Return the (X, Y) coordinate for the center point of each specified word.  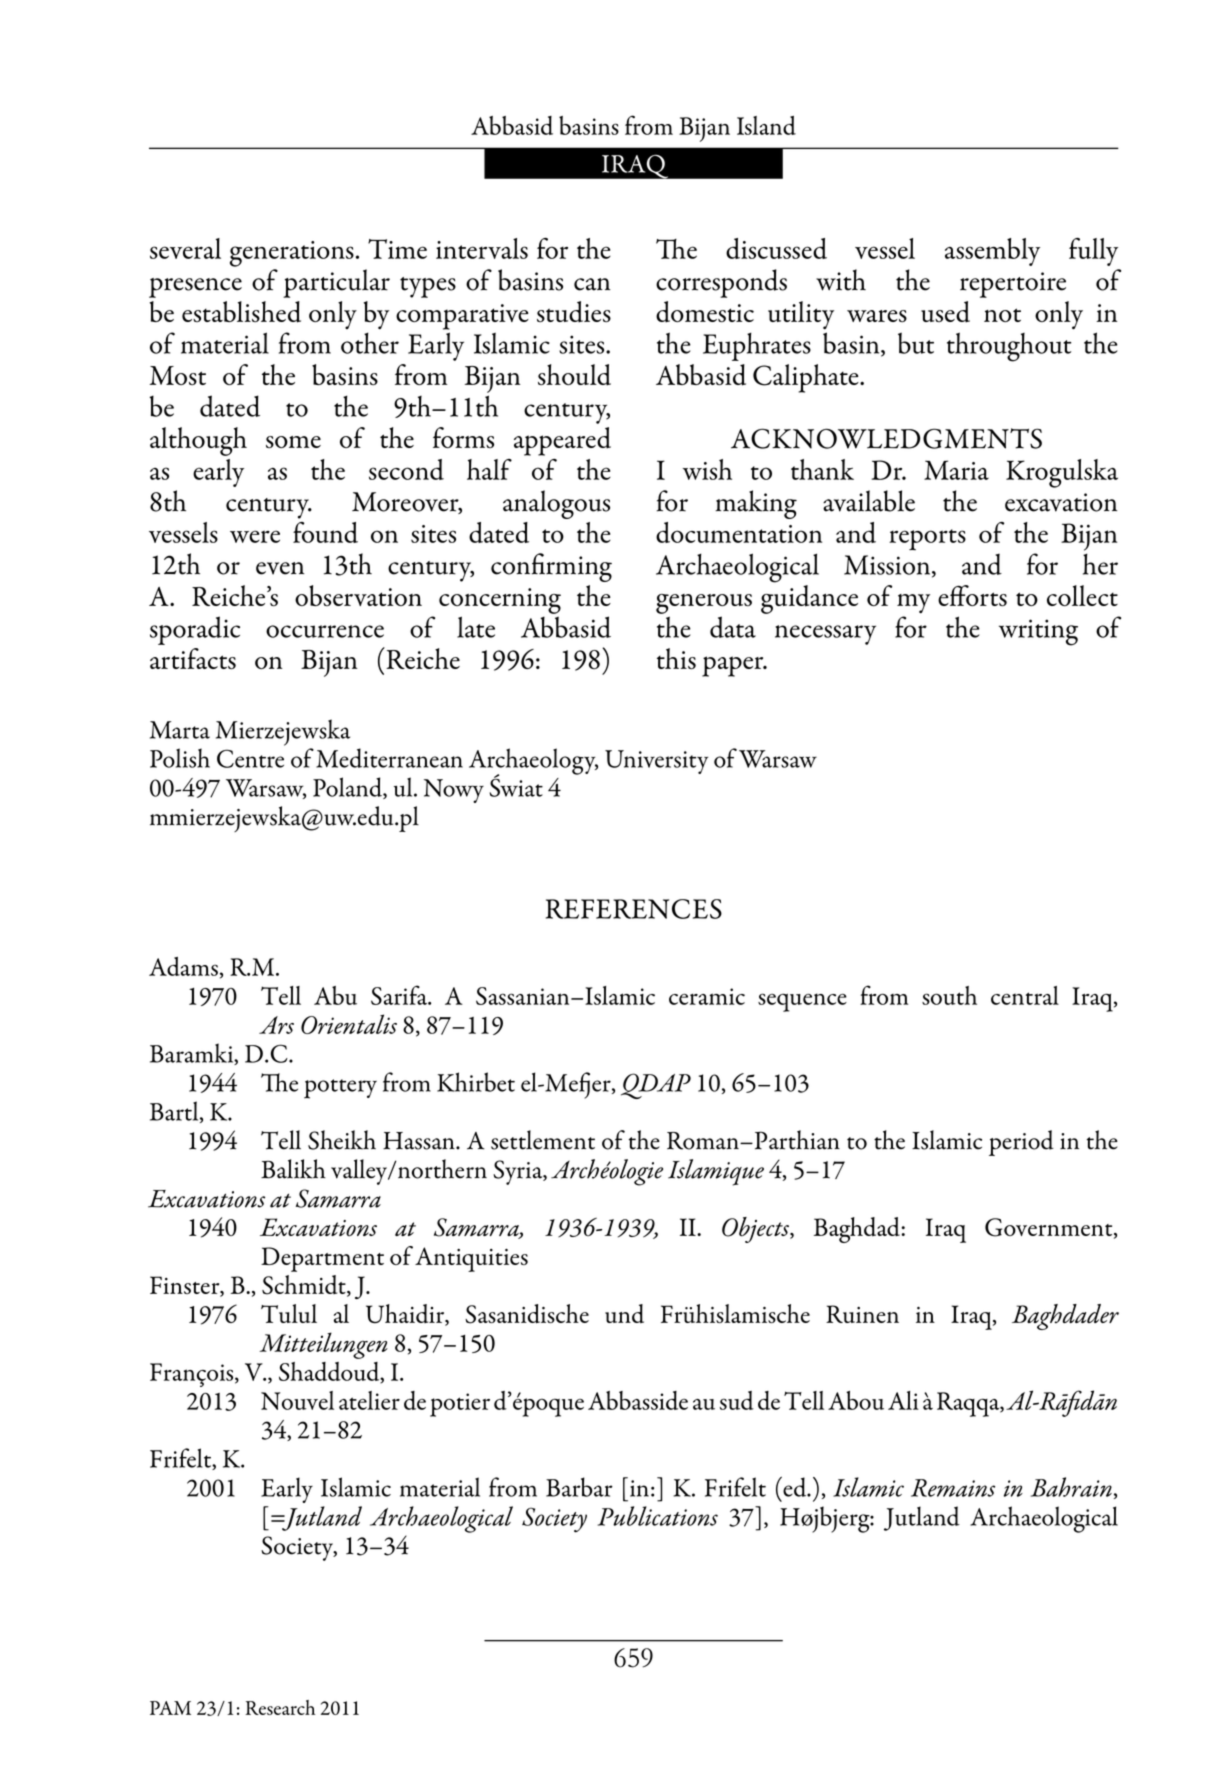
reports (927, 539)
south (949, 995)
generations (292, 254)
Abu (335, 995)
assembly (992, 252)
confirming (551, 567)
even (280, 568)
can (592, 284)
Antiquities (471, 1259)
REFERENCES (634, 909)
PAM (170, 1708)
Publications (657, 1516)
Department (322, 1259)
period (1021, 1143)
